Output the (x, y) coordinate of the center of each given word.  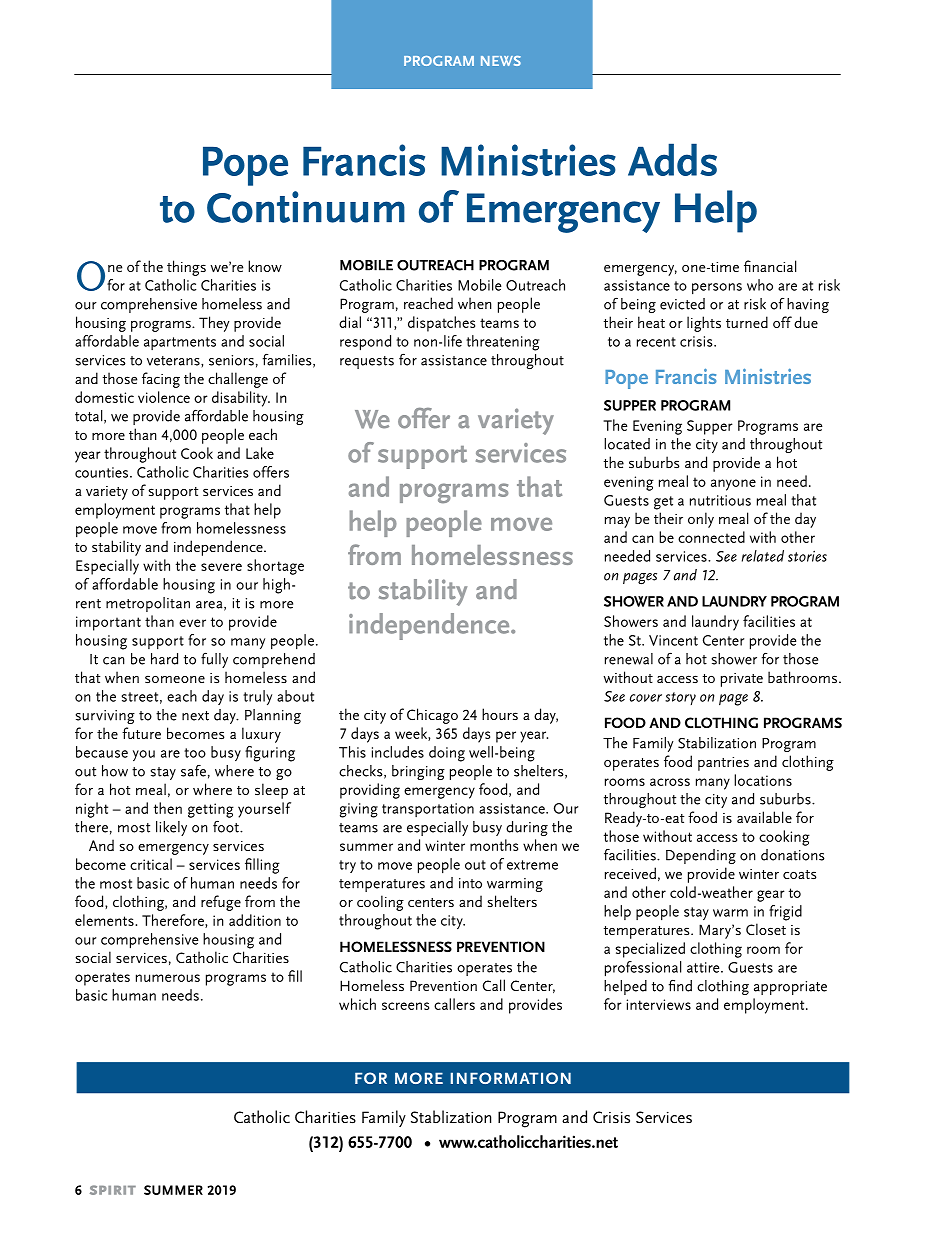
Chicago (432, 716)
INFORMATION (511, 1078)
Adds (672, 159)
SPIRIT (113, 1190)
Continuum (306, 207)
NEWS (501, 61)
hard (164, 659)
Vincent (673, 640)
